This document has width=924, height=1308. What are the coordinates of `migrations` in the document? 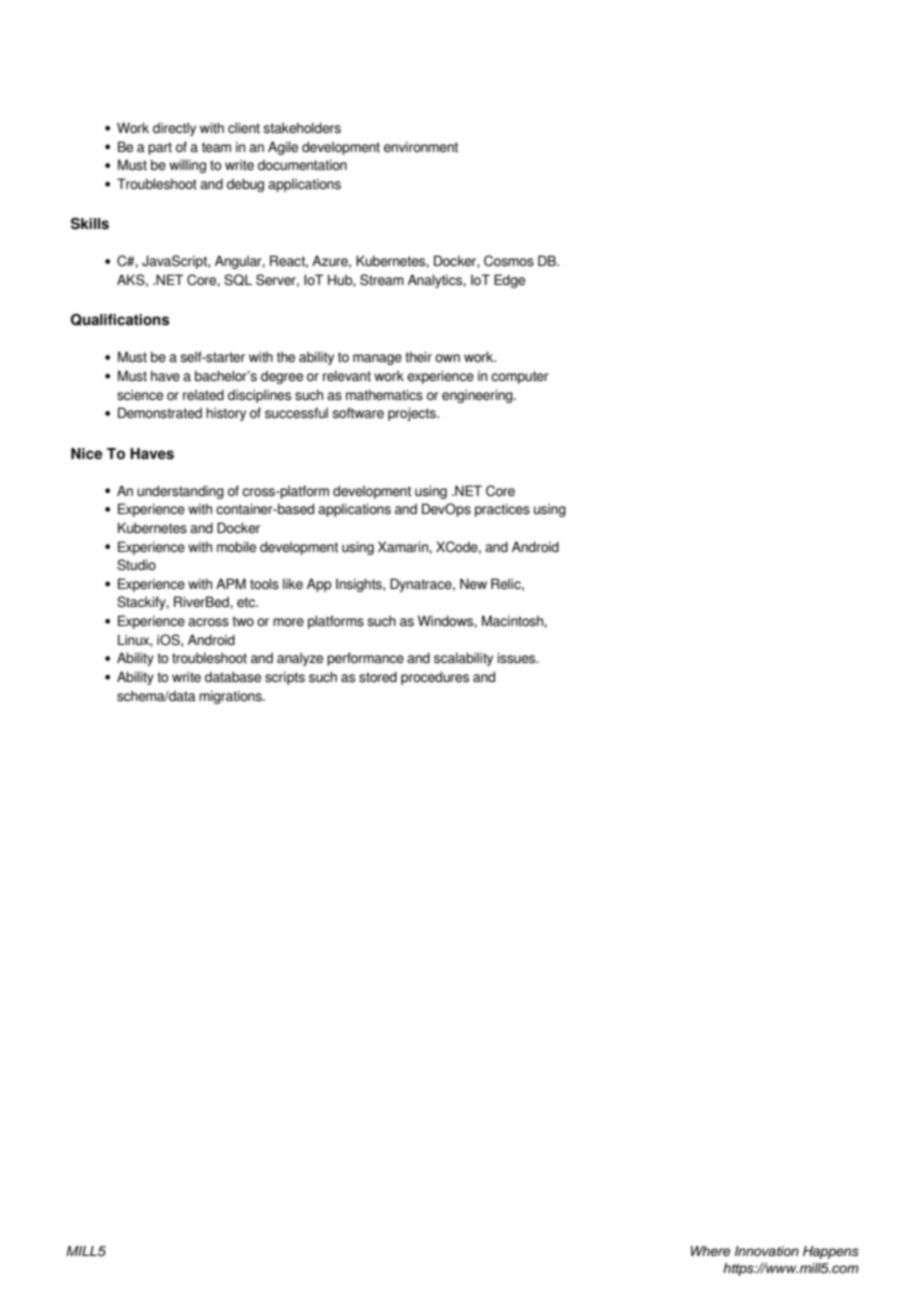 It's located at (231, 697).
